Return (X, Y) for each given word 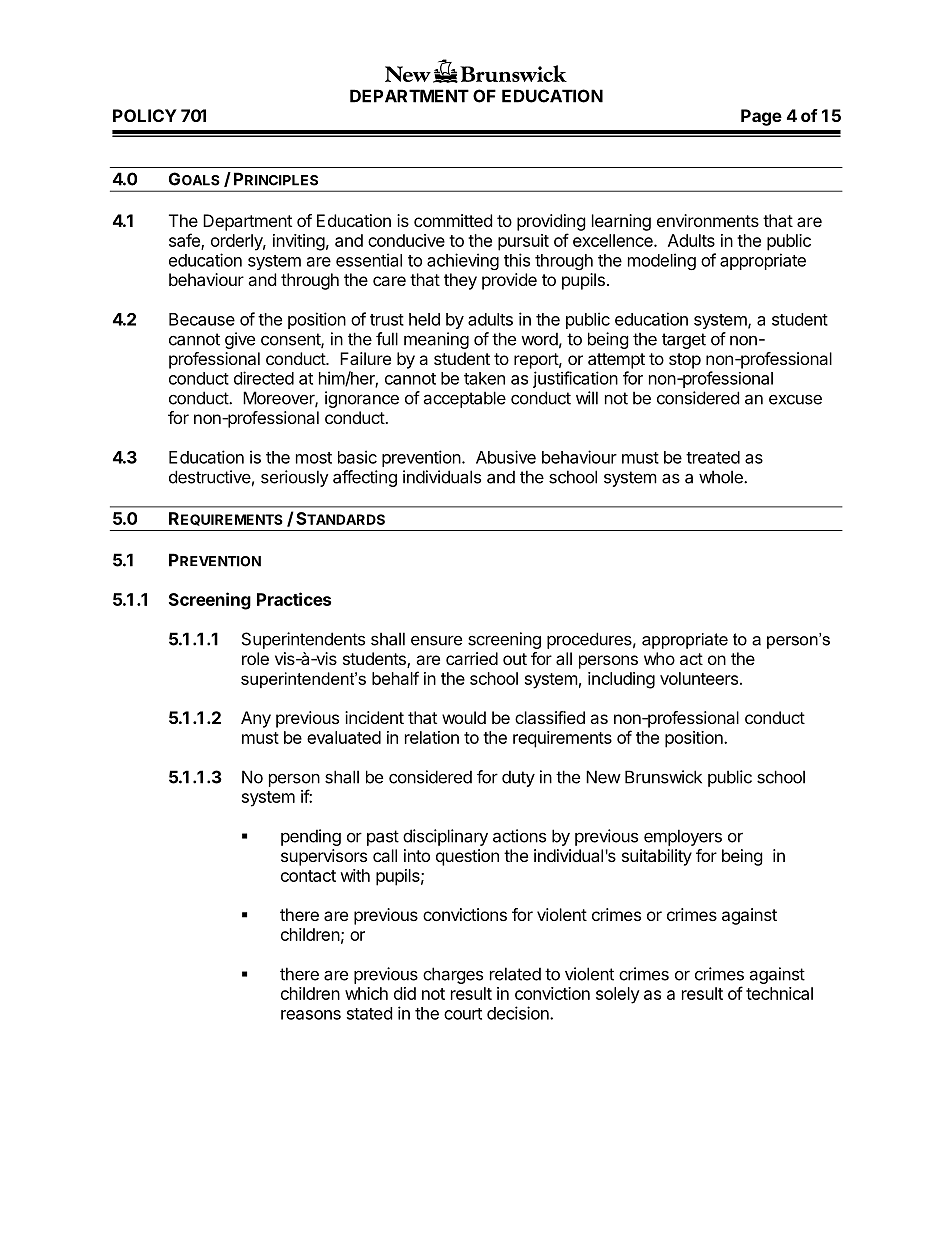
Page (761, 117)
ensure (436, 640)
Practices (294, 599)
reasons (311, 1015)
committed (453, 220)
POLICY (145, 115)
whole (722, 477)
